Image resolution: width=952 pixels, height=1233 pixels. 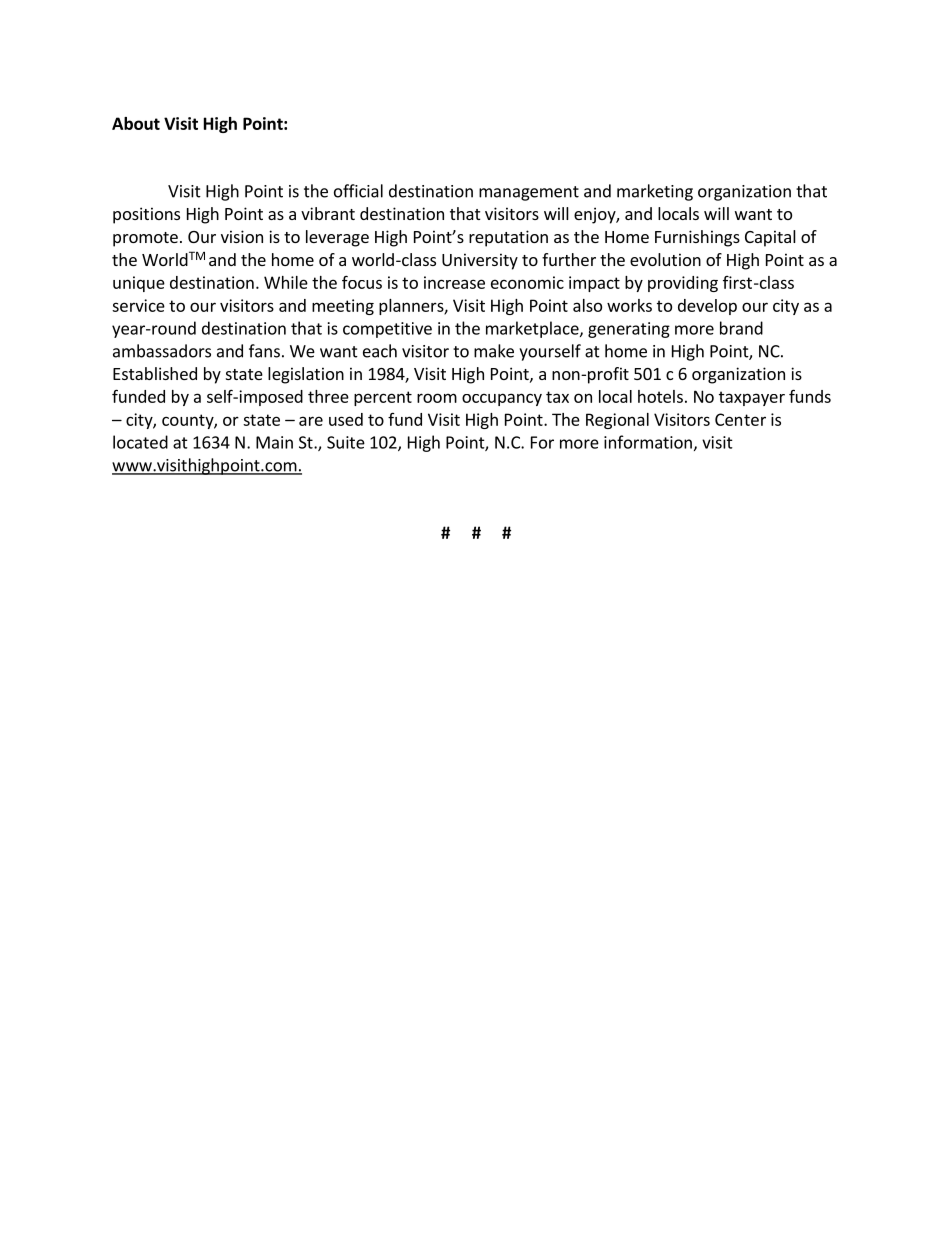 I want to click on About, so click(x=136, y=123).
